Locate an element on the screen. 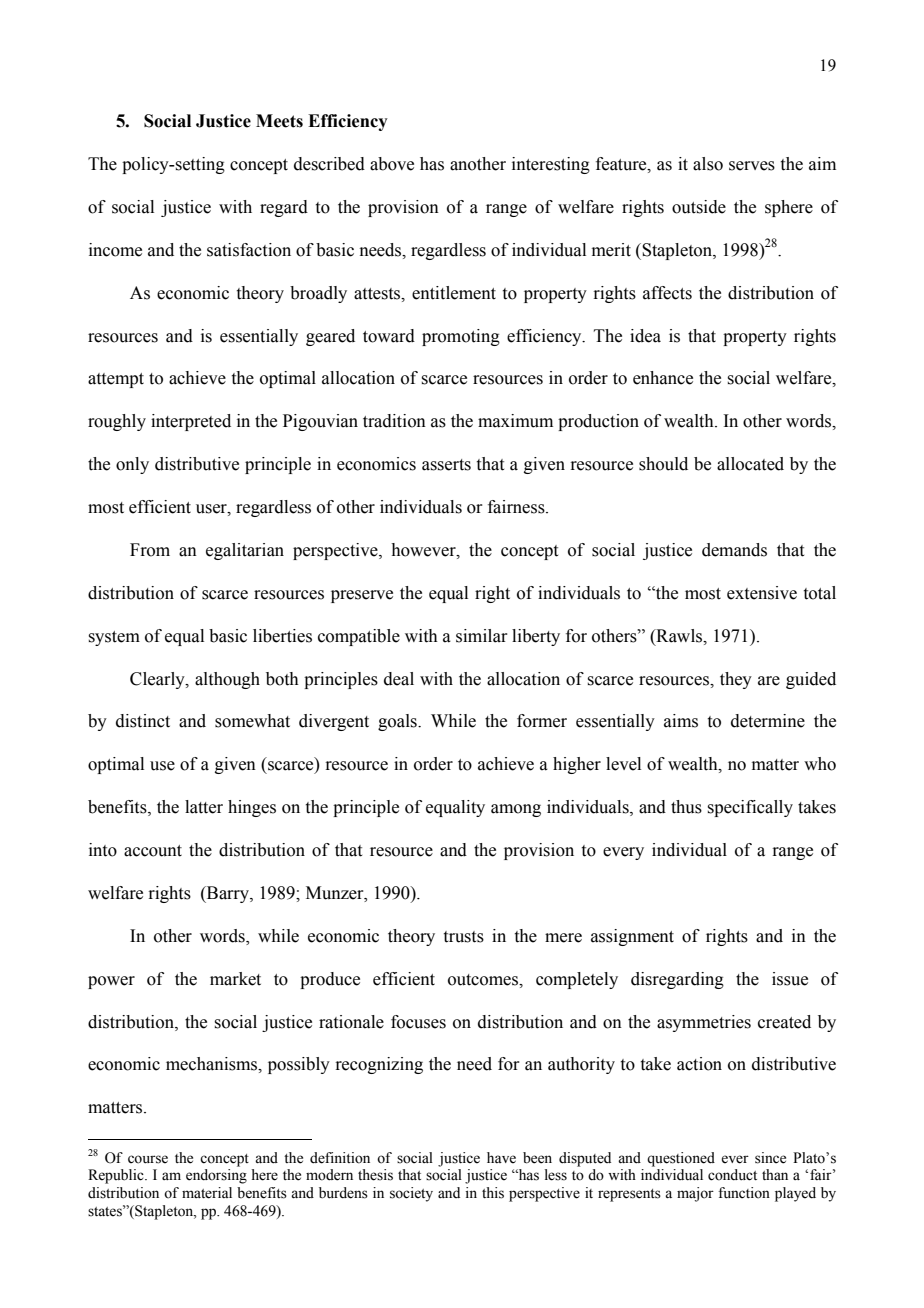  allocated is located at coordinates (750, 464).
